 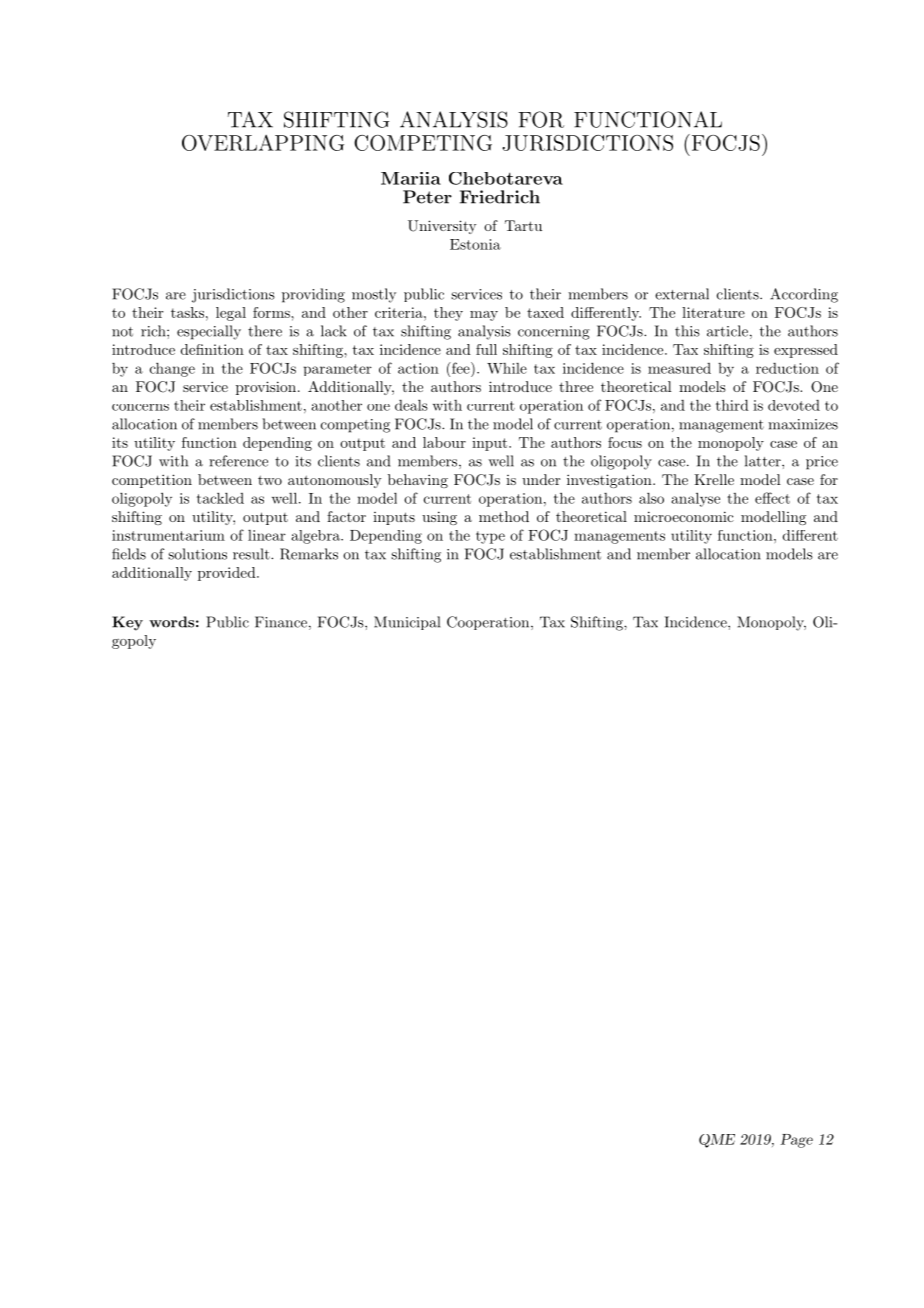 I want to click on Finance, so click(x=281, y=622).
